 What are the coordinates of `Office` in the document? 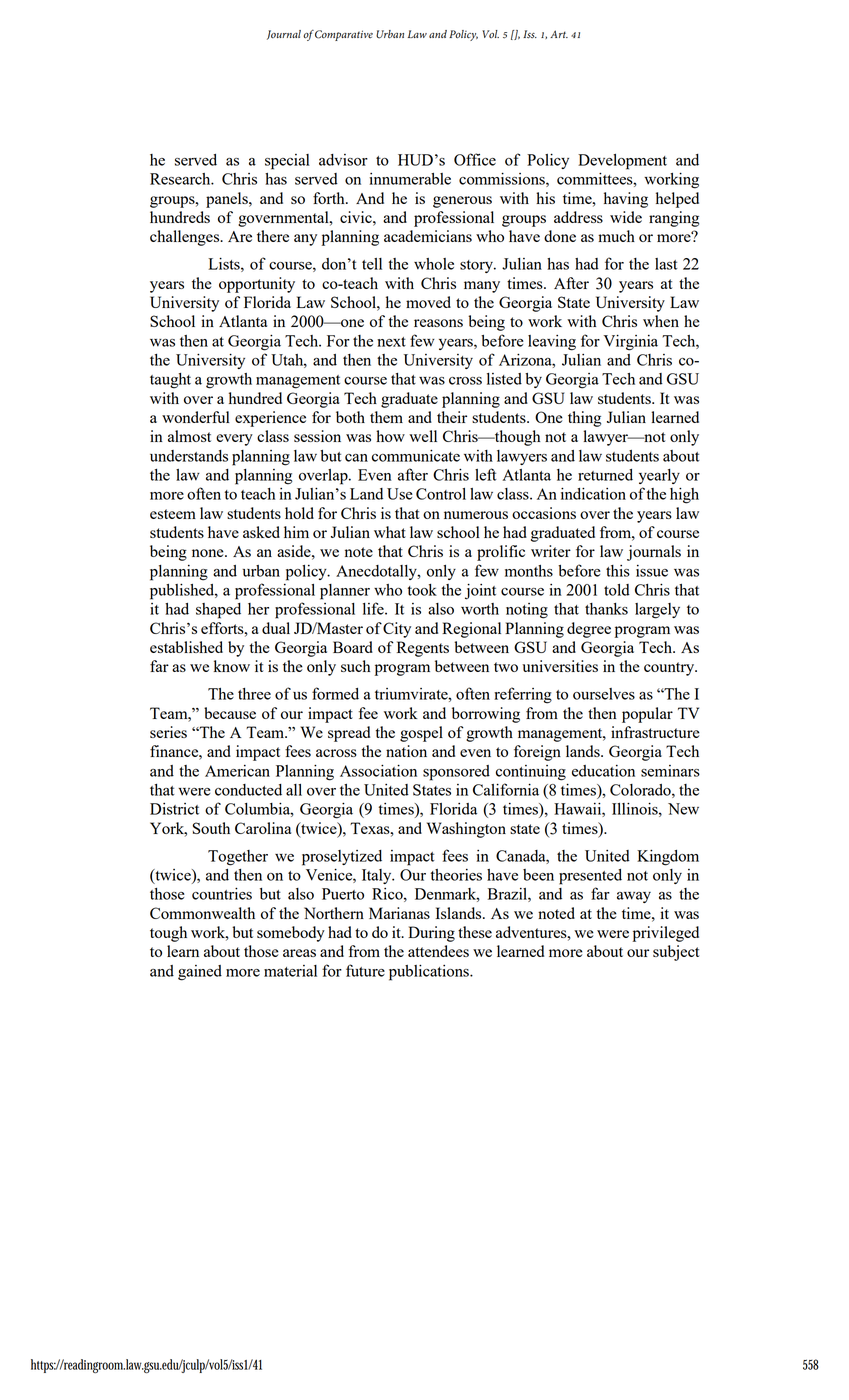 It's located at (475, 159).
